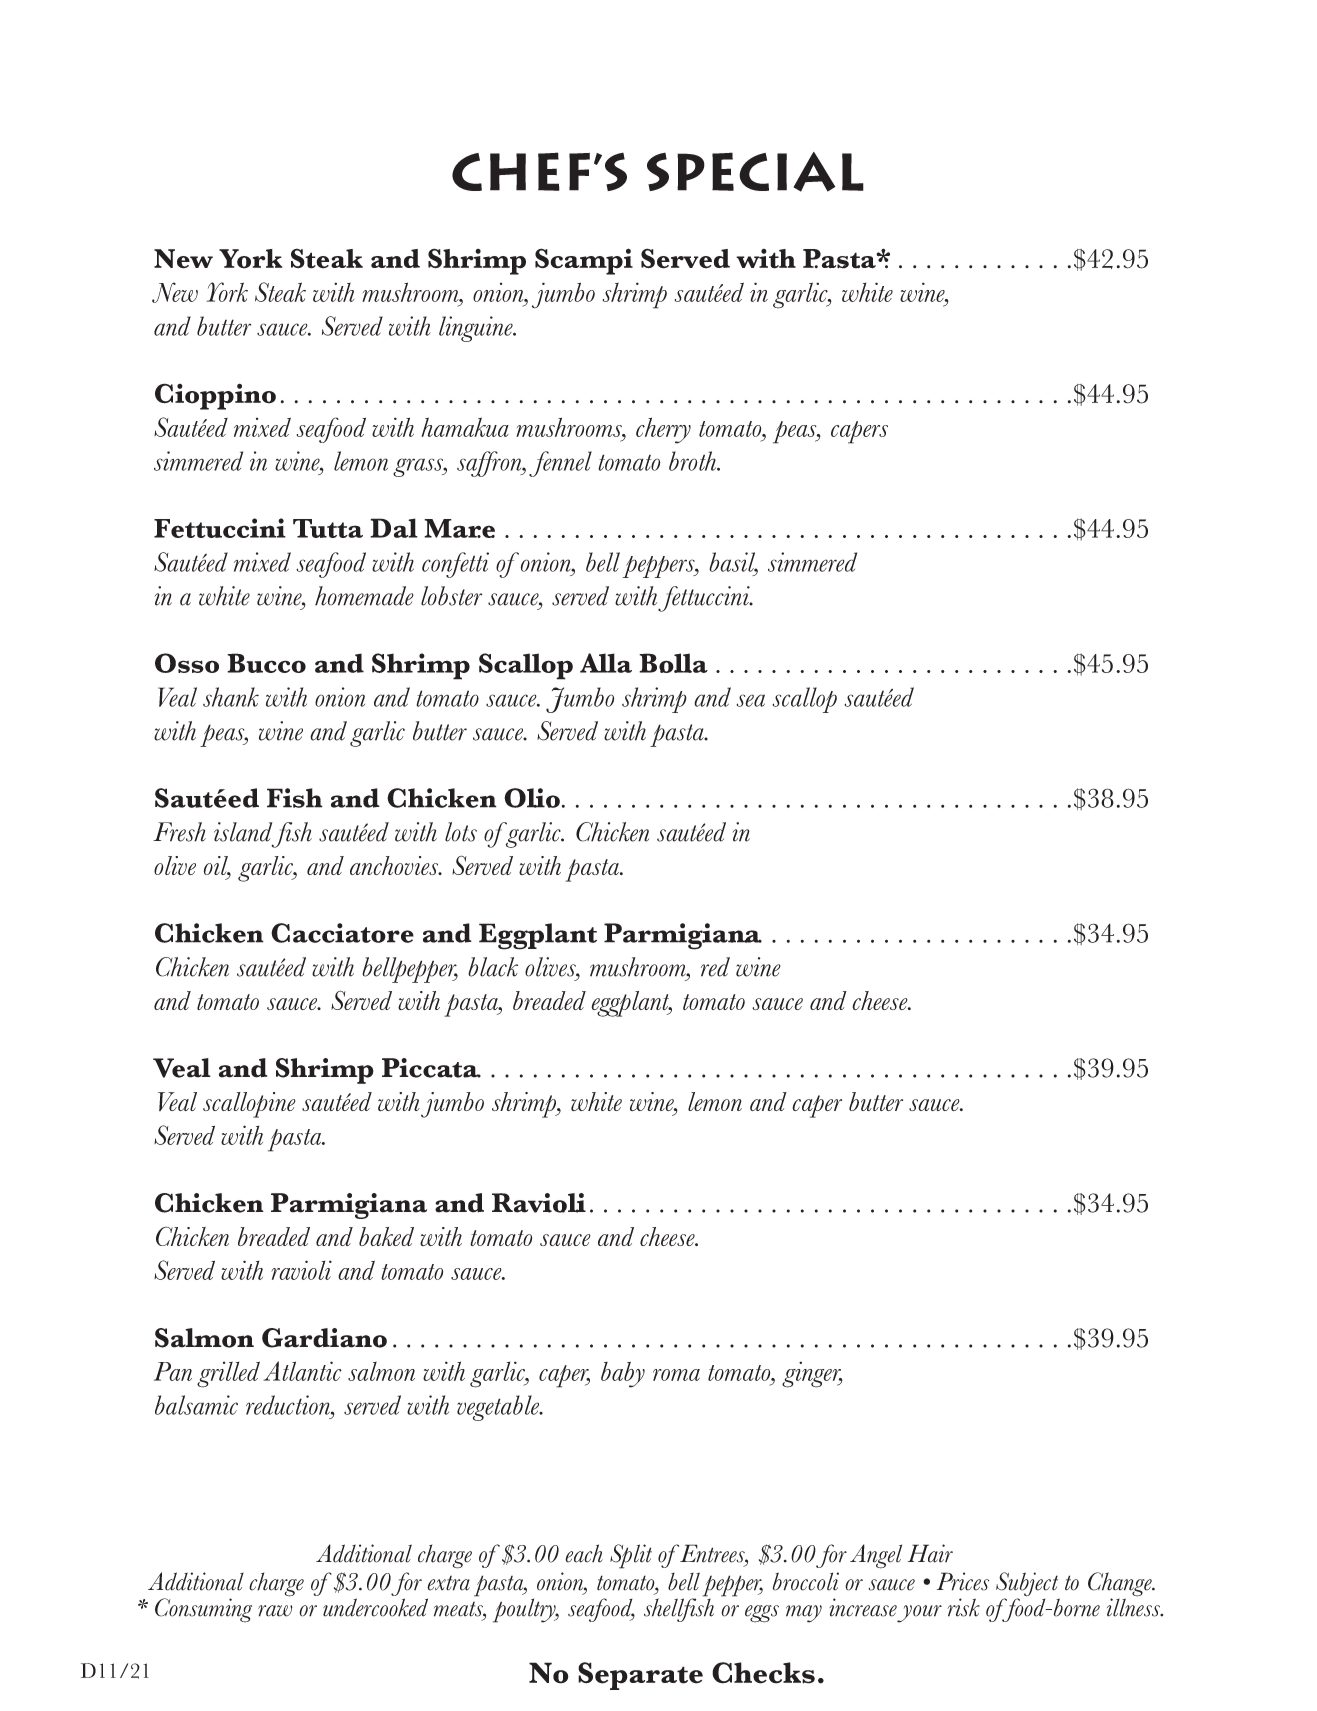 The height and width of the screenshot is (1711, 1317). I want to click on Mare, so click(459, 528).
